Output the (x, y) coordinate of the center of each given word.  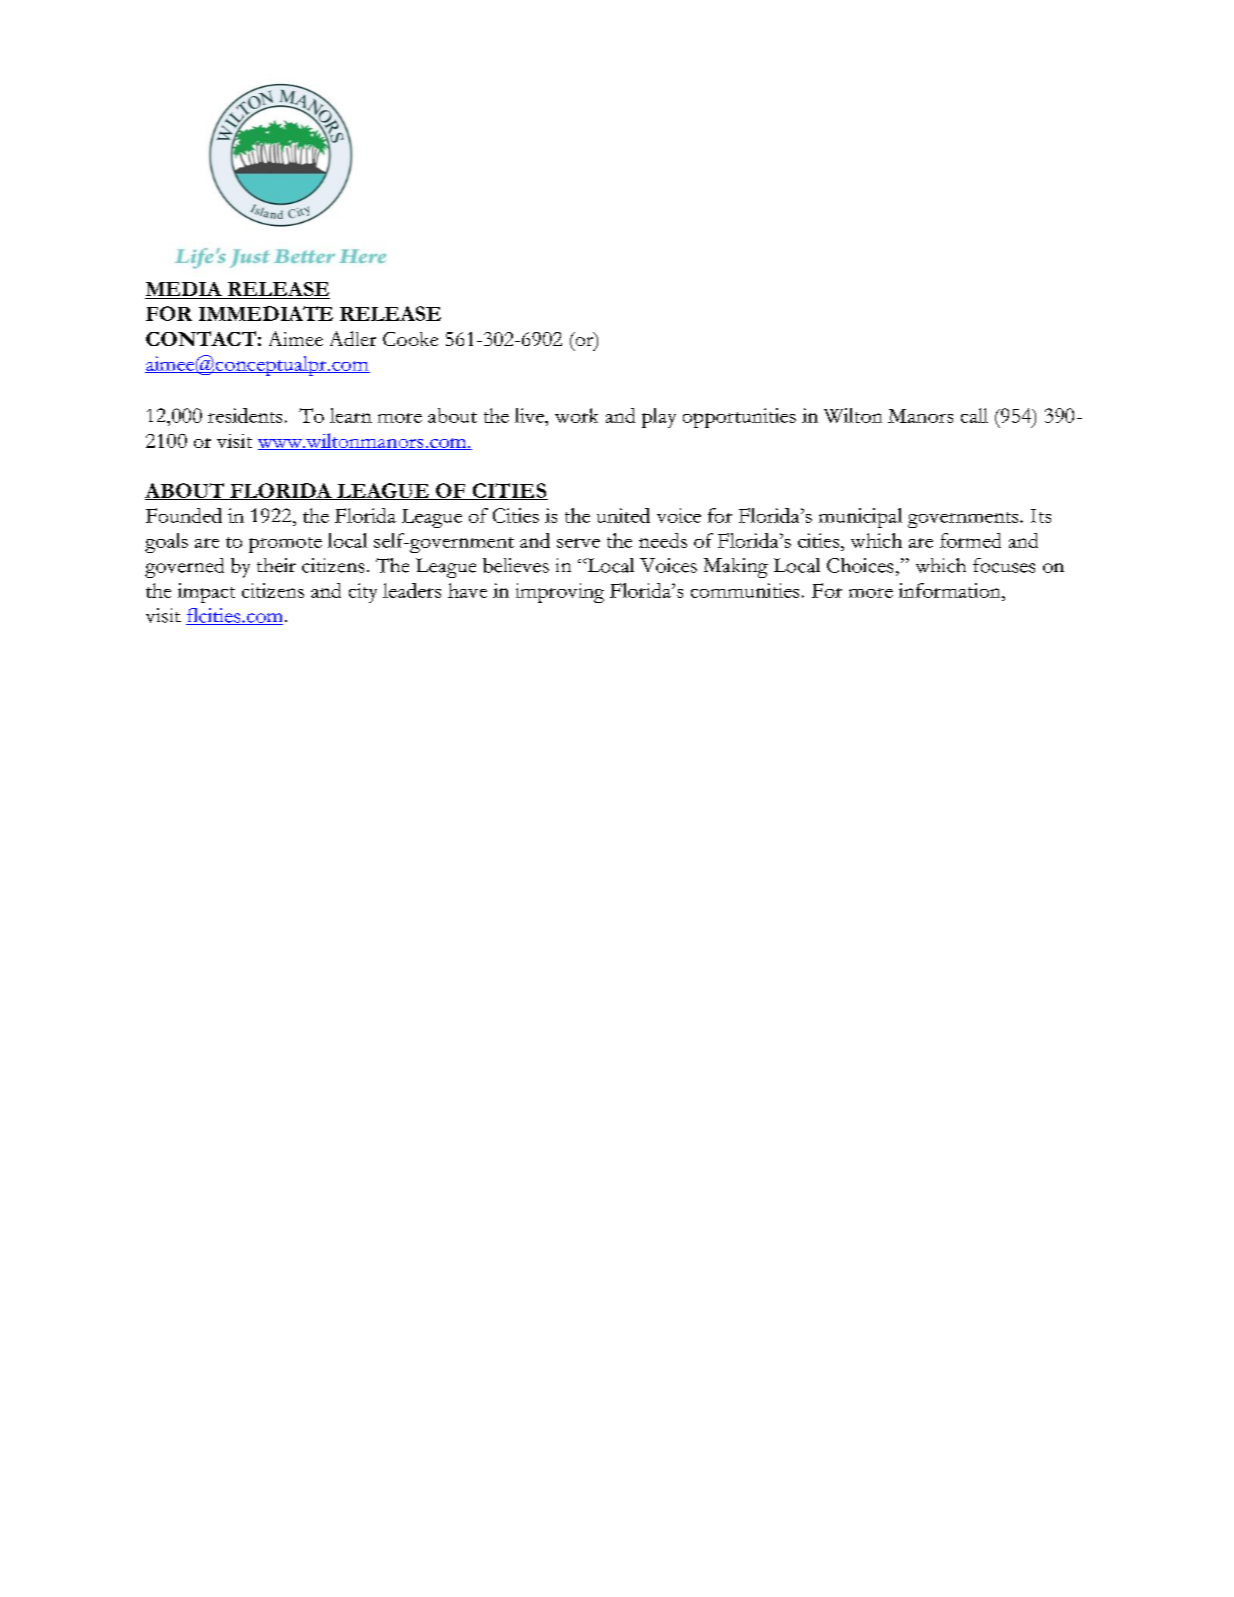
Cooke (410, 339)
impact (206, 593)
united (623, 515)
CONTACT (201, 338)
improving (560, 593)
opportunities (739, 418)
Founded (184, 515)
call (974, 415)
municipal (860, 518)
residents (245, 415)
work (576, 415)
